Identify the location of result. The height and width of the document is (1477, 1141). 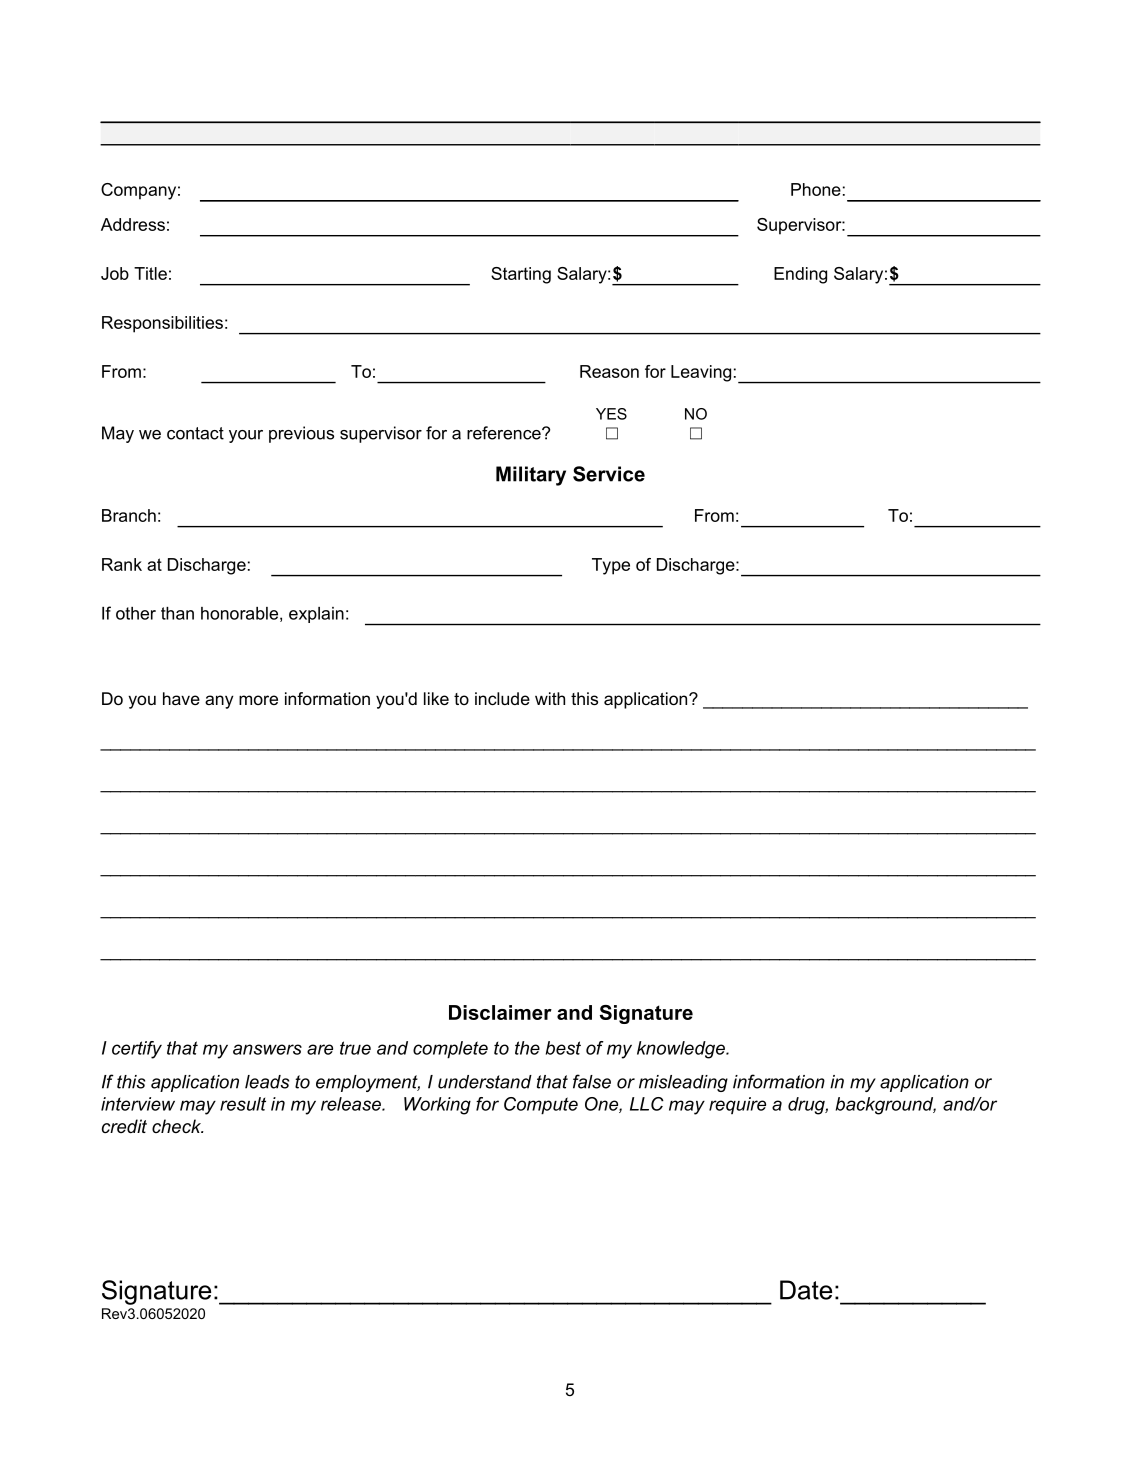
(243, 1104).
